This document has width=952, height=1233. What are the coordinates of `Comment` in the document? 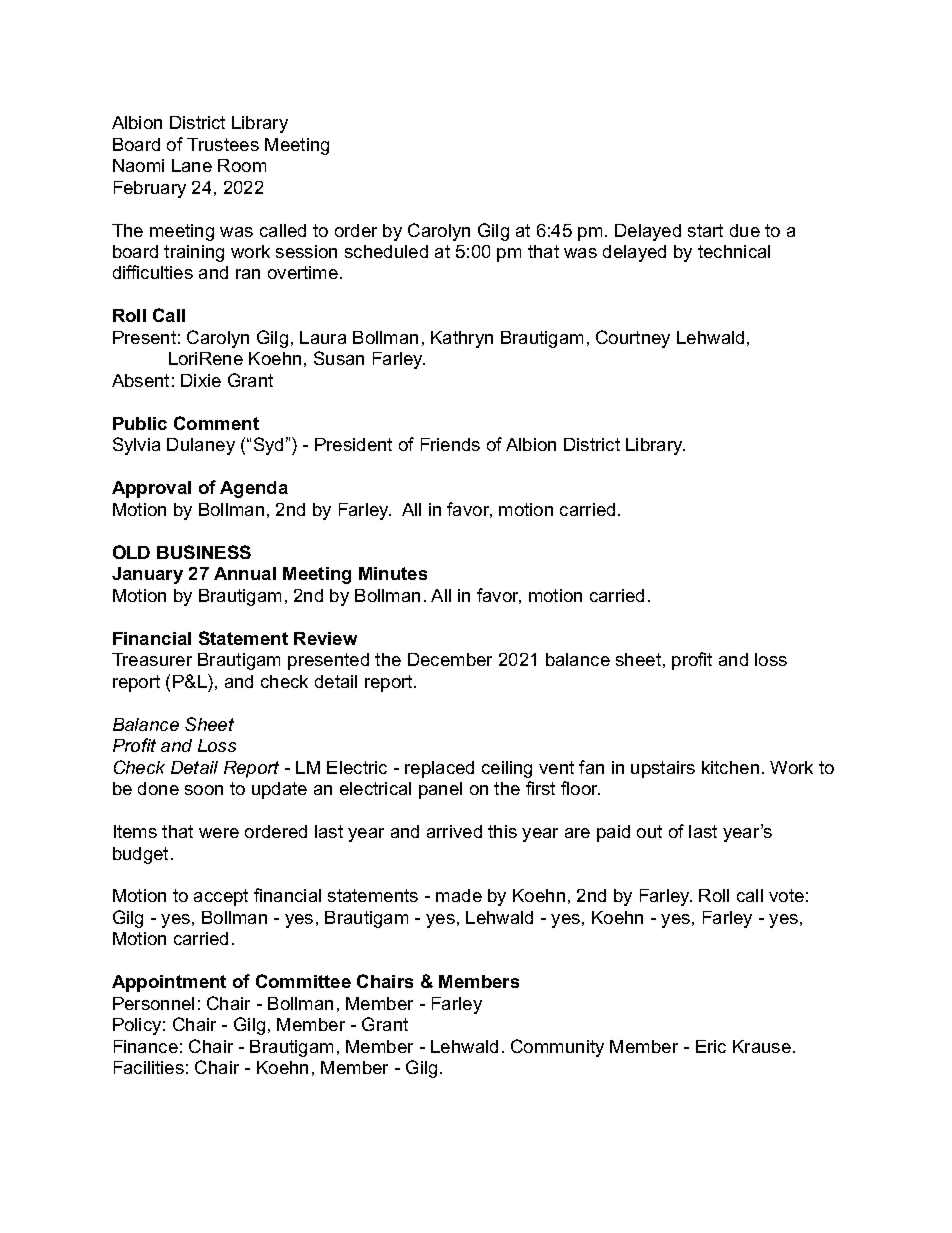 It's located at (216, 423).
